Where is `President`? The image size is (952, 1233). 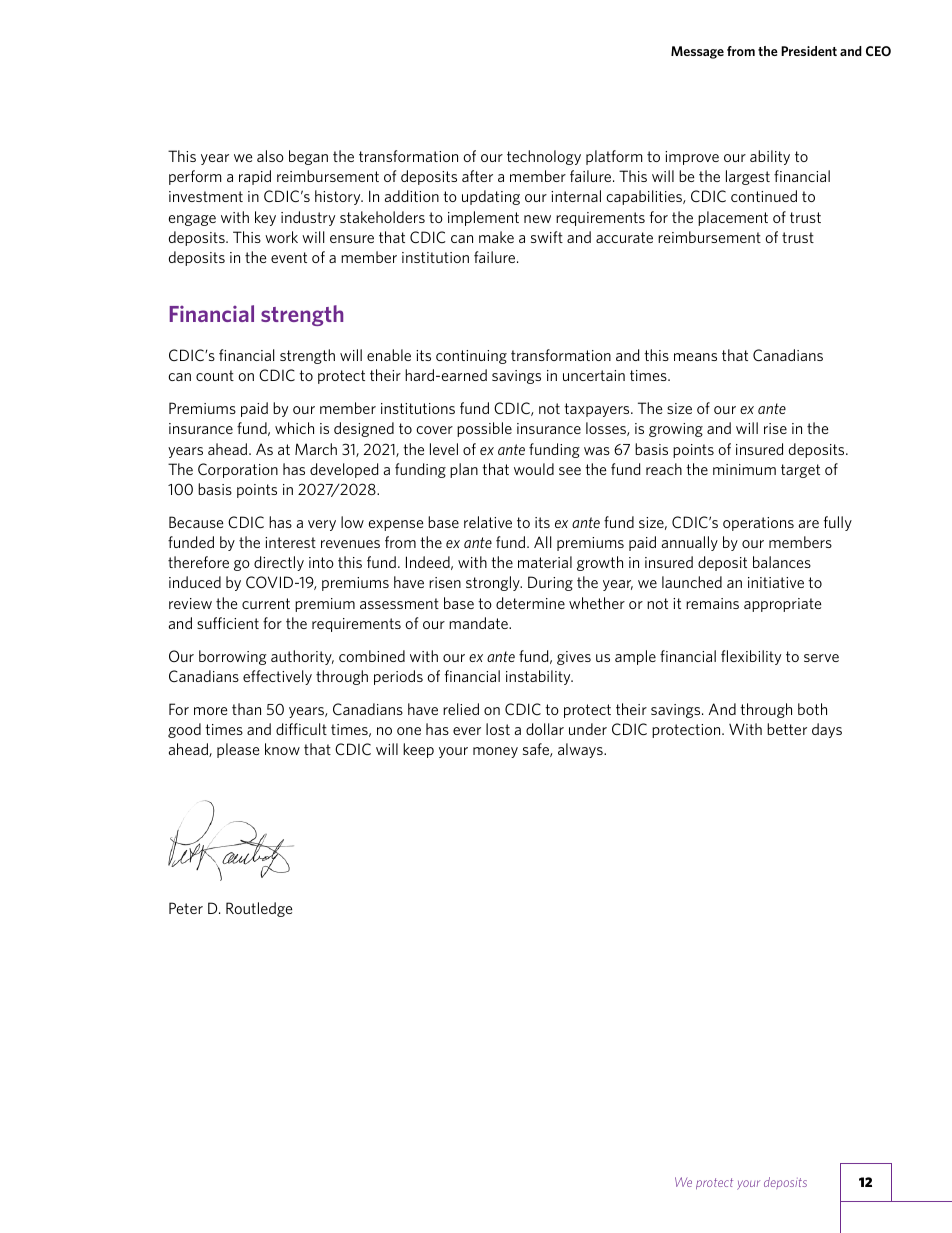 President is located at coordinates (809, 51).
